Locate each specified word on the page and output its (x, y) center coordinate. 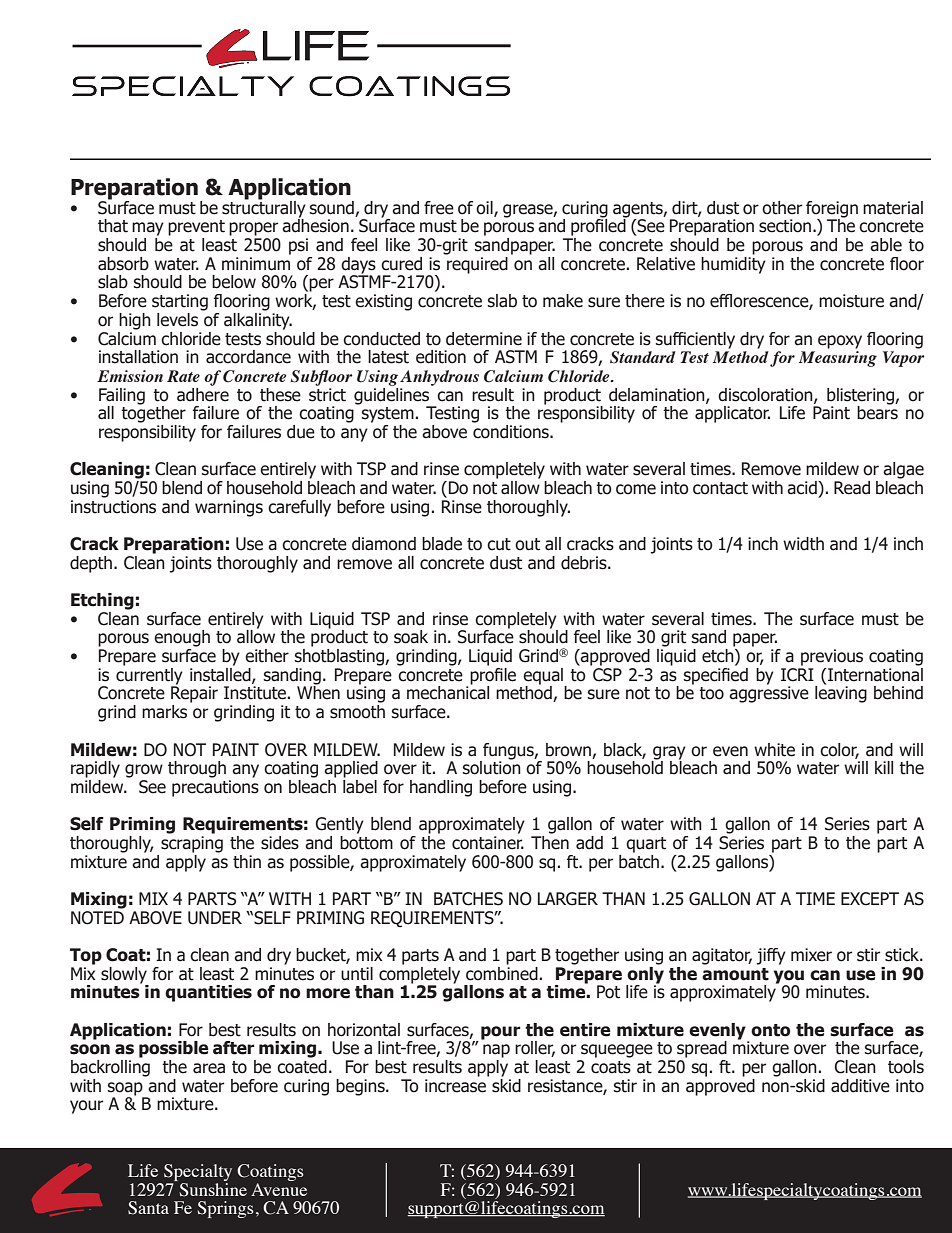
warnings (229, 508)
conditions (512, 430)
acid (803, 488)
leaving (841, 693)
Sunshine (212, 1188)
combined (502, 972)
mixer (811, 955)
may (148, 229)
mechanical (448, 692)
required (476, 264)
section (786, 226)
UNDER (215, 918)
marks (164, 712)
